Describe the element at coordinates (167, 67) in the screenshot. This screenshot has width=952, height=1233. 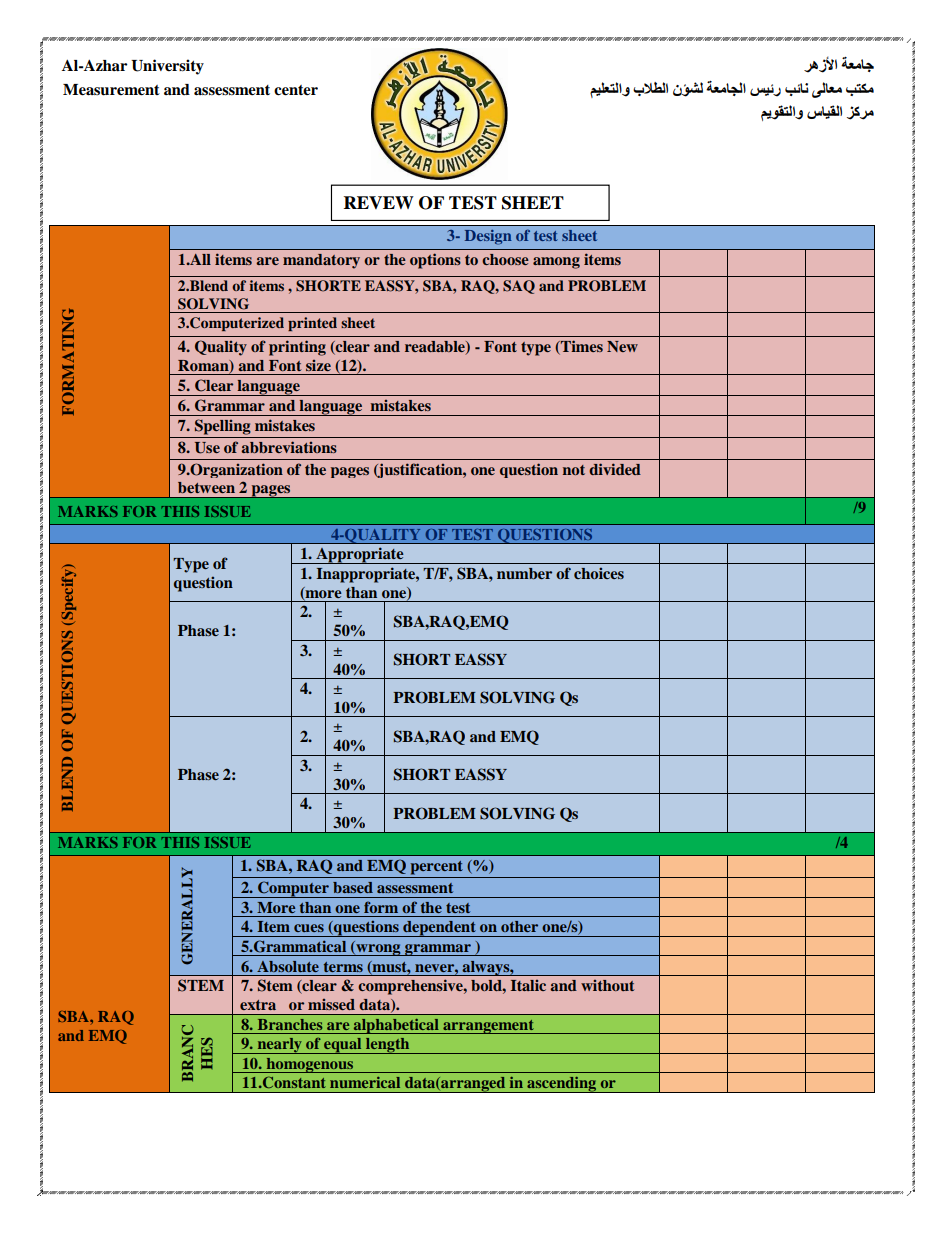
I see `University` at that location.
